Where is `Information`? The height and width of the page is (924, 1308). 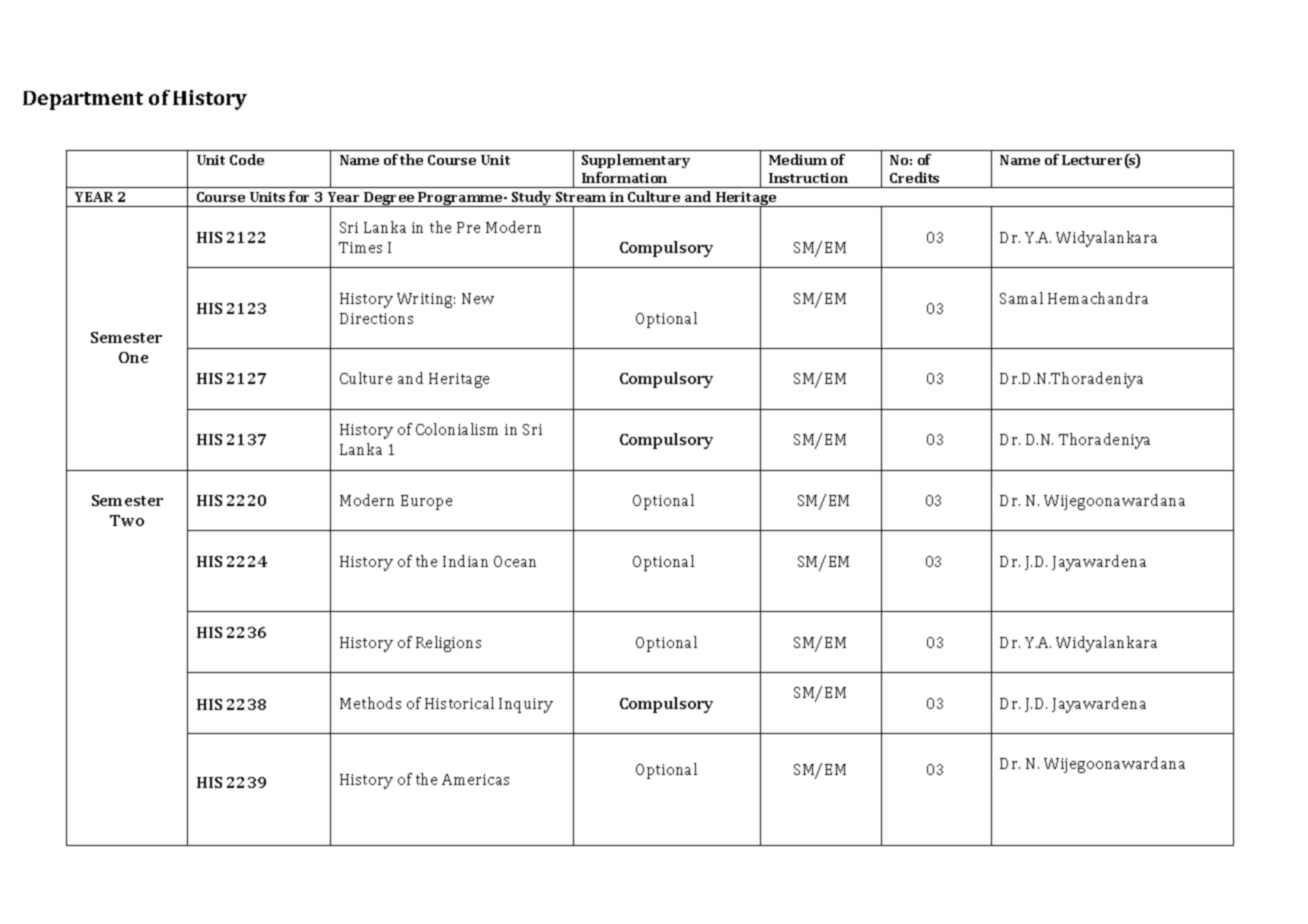 Information is located at coordinates (624, 177).
